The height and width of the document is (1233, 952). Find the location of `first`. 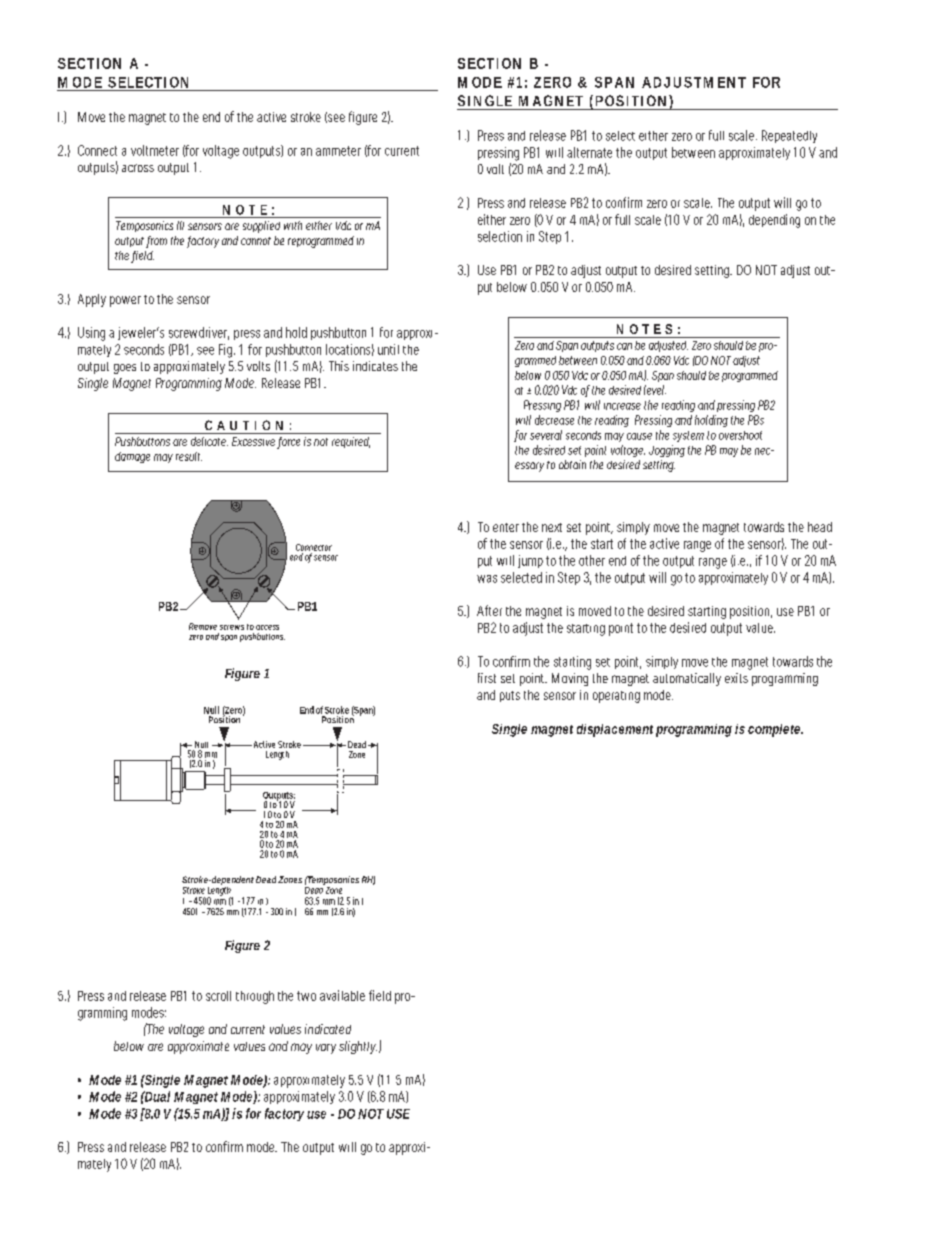

first is located at coordinates (487, 678).
